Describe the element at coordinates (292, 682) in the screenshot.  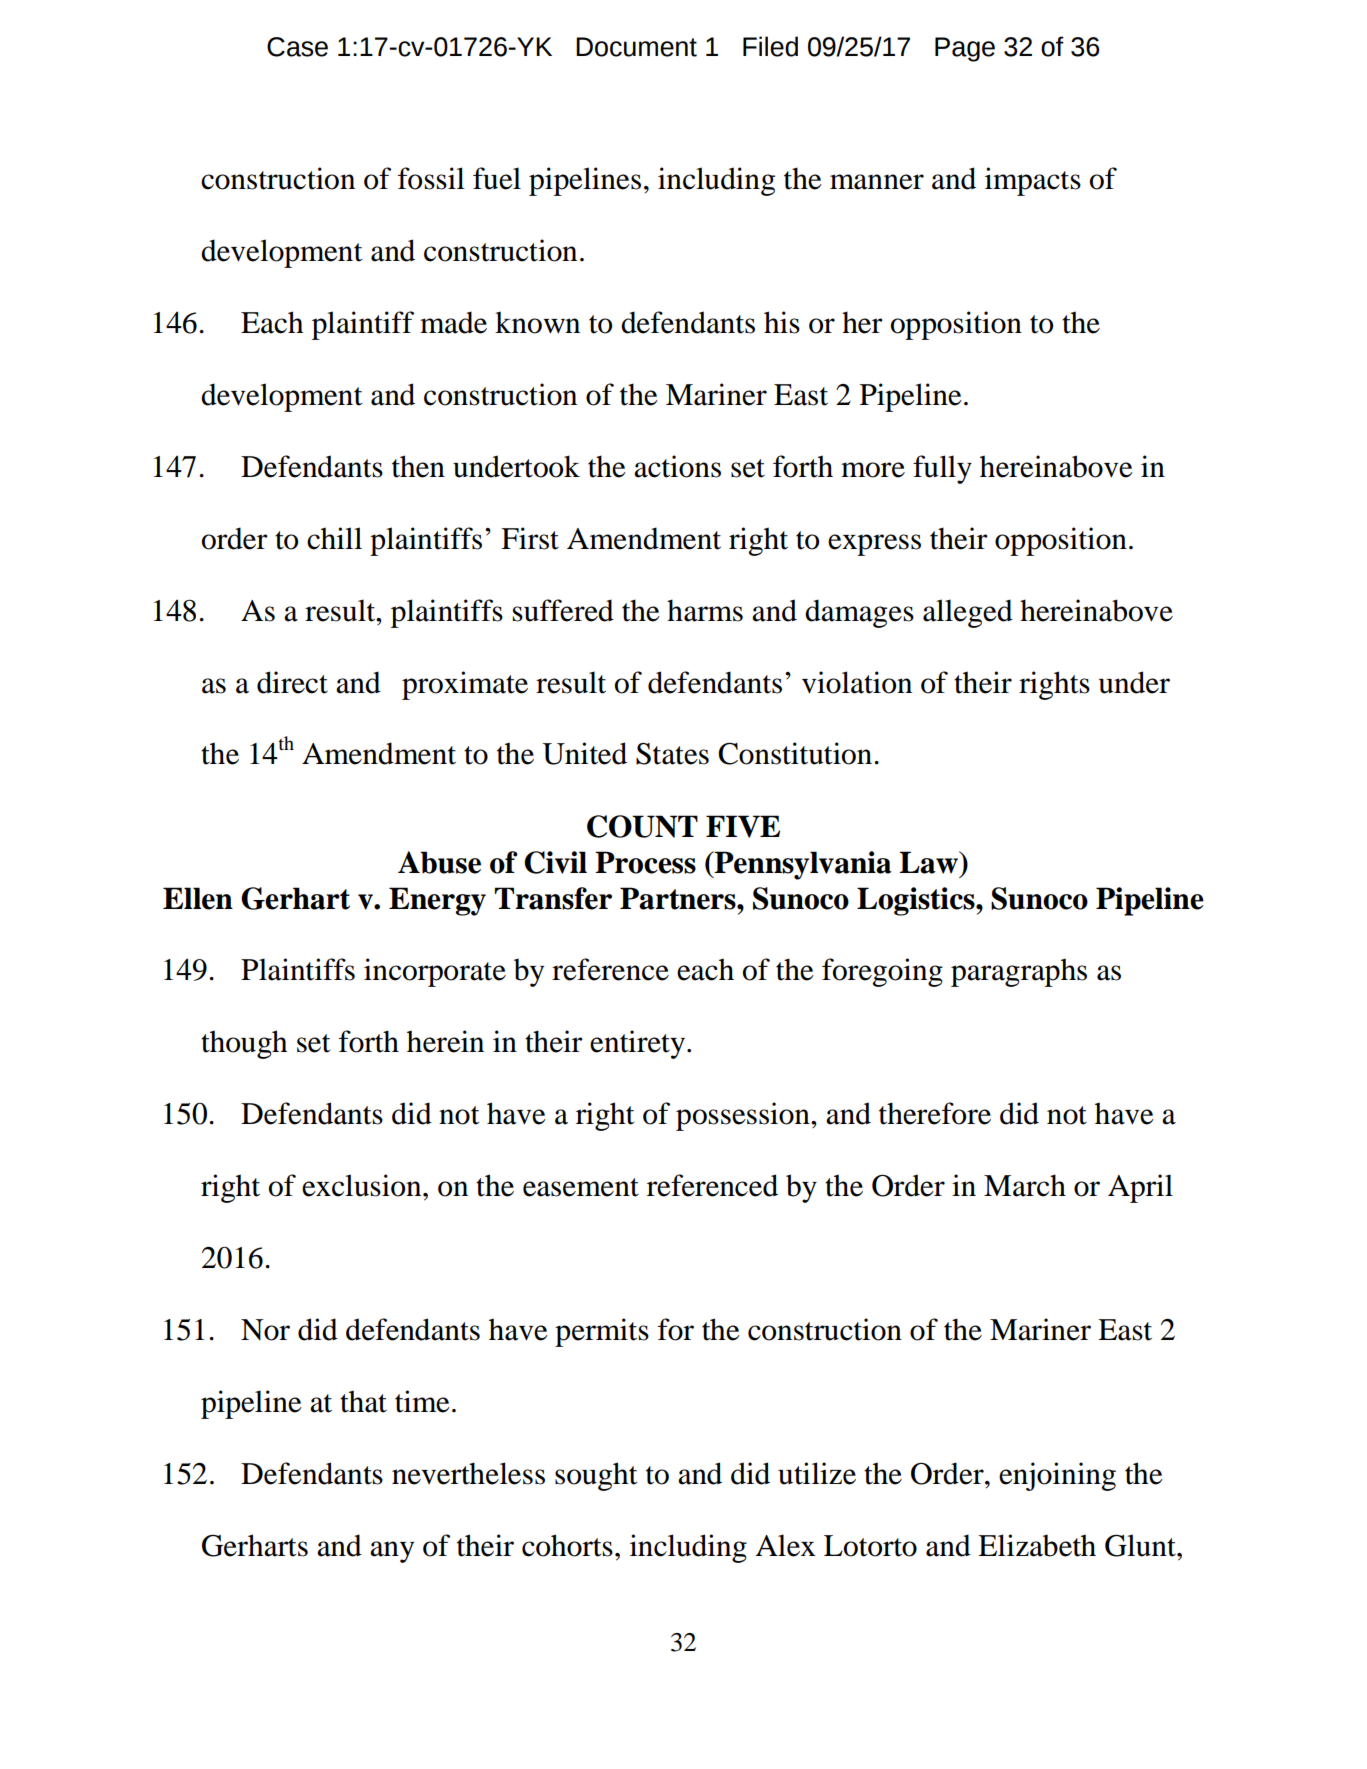
I see `direct` at that location.
